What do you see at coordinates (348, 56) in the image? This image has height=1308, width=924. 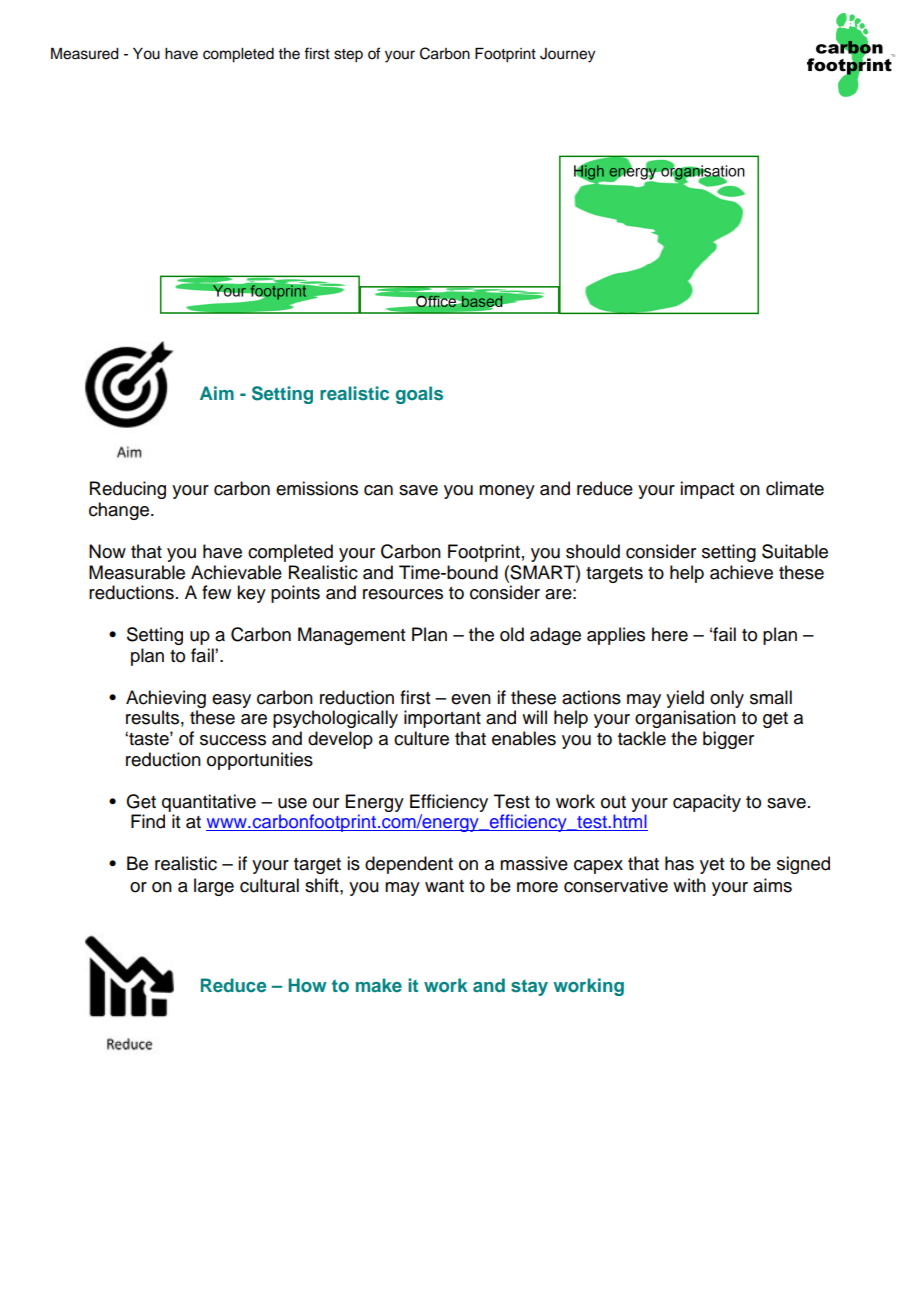 I see `step` at bounding box center [348, 56].
